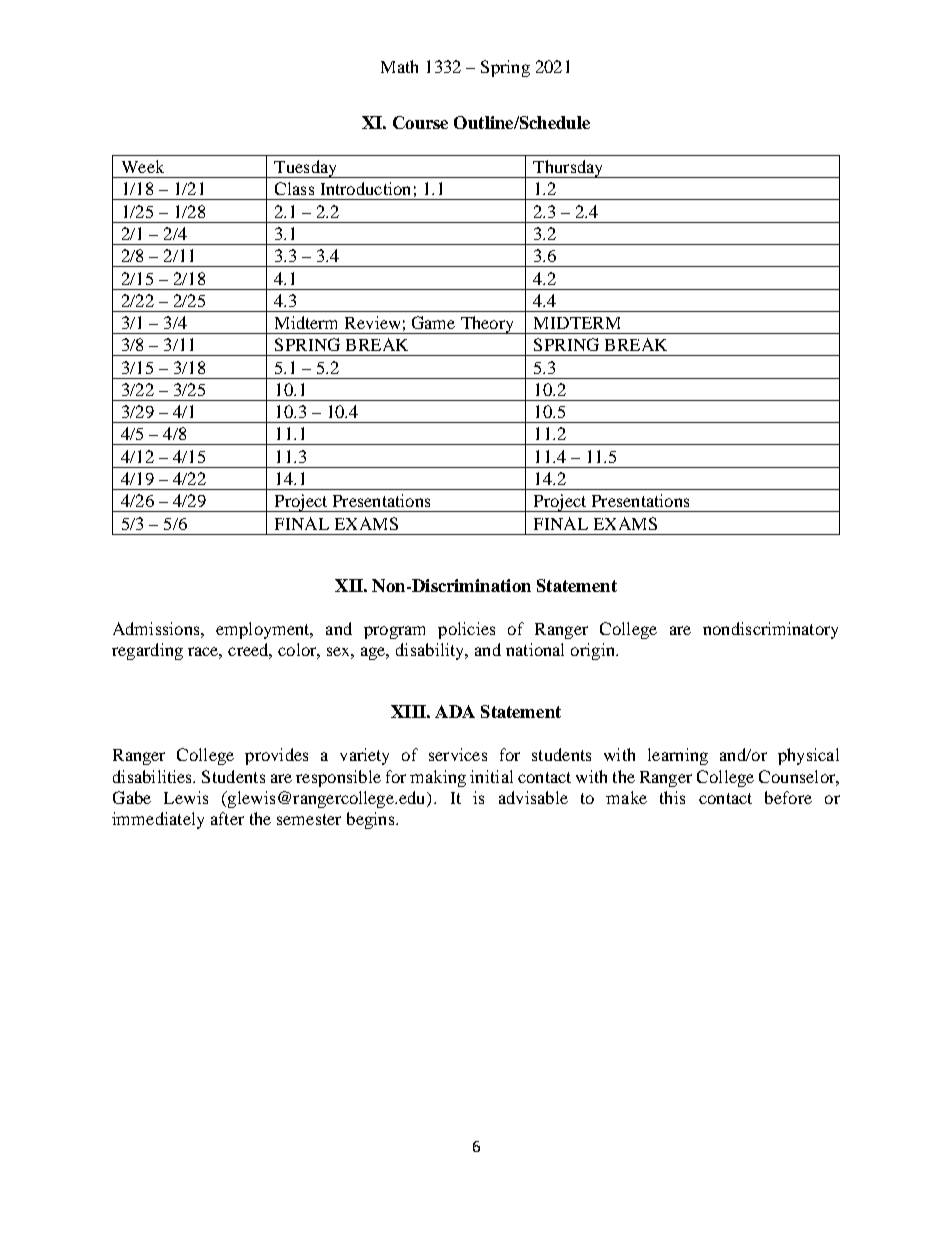 The width and height of the image is (952, 1233). Describe the element at coordinates (535, 649) in the image. I see `national` at that location.
